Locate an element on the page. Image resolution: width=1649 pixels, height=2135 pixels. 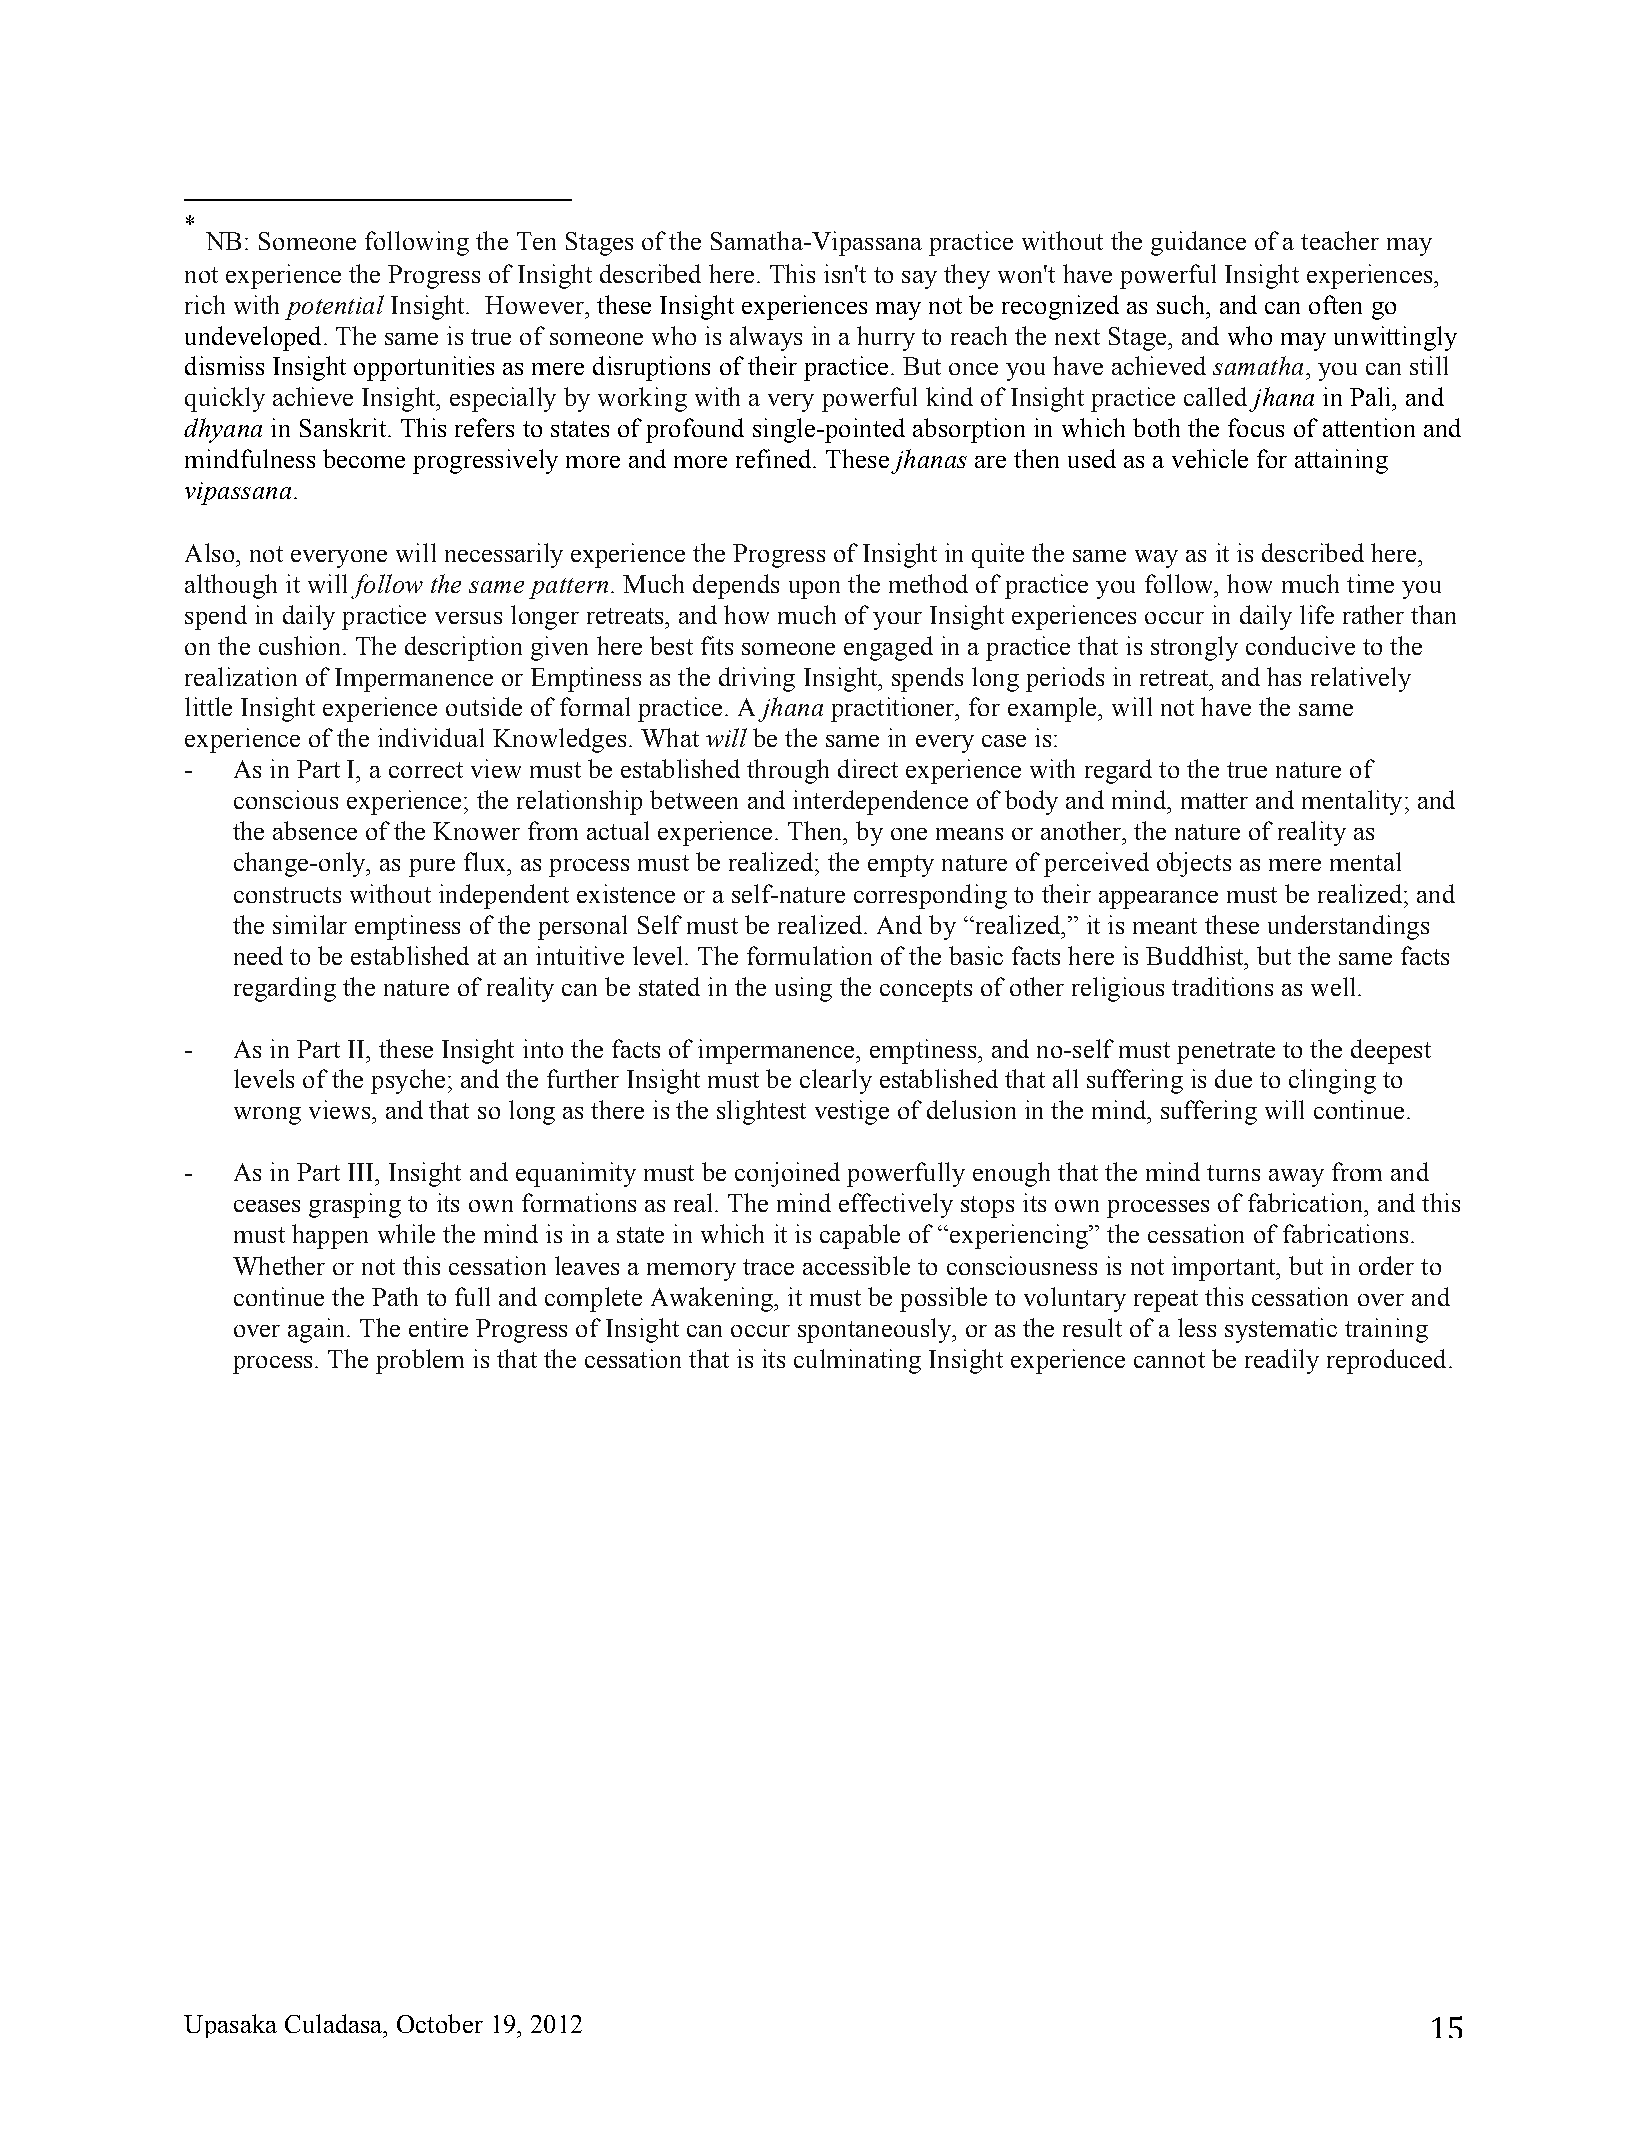
away is located at coordinates (1296, 1178).
